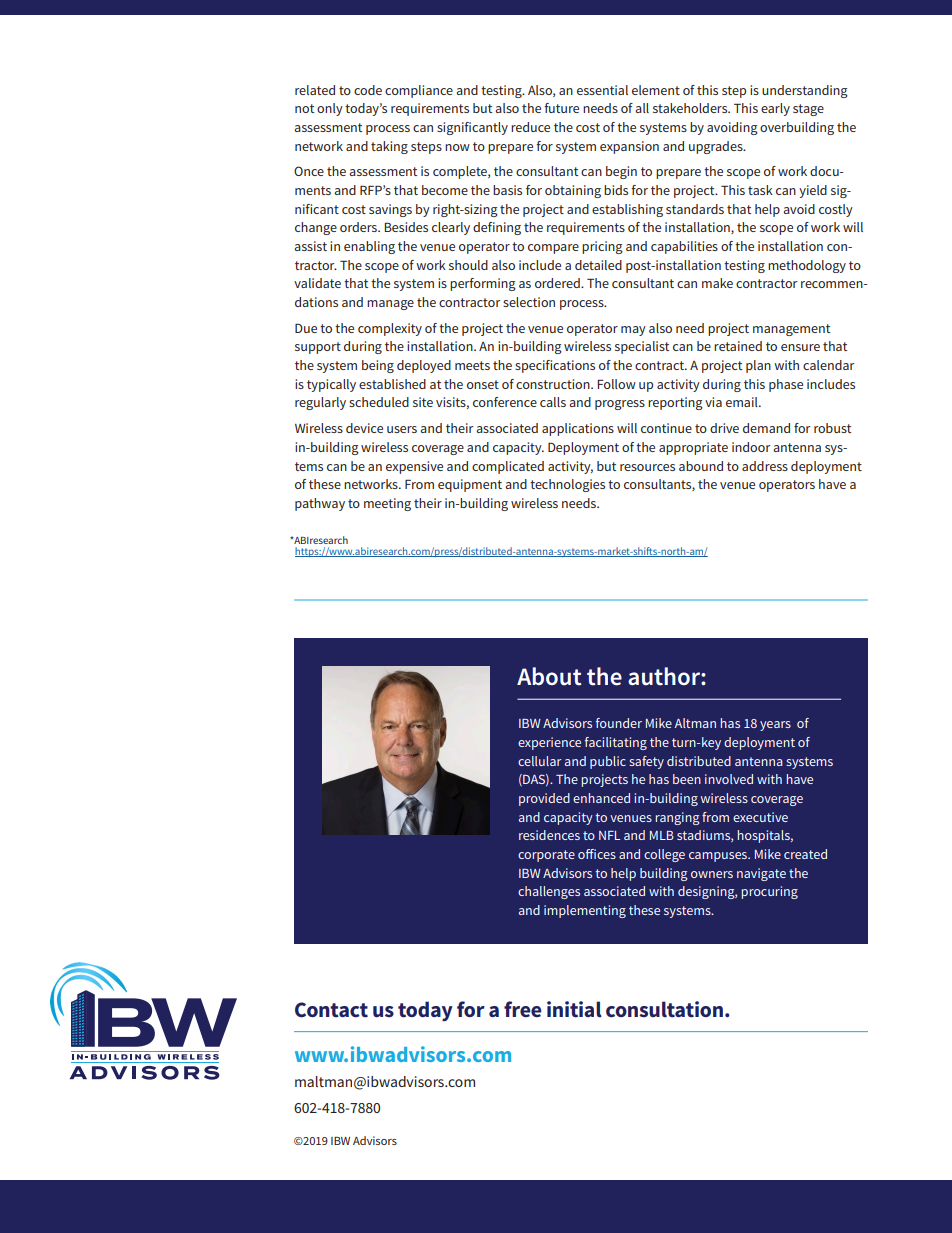 The height and width of the document is (1233, 952). What do you see at coordinates (331, 1010) in the document?
I see `Contact` at bounding box center [331, 1010].
